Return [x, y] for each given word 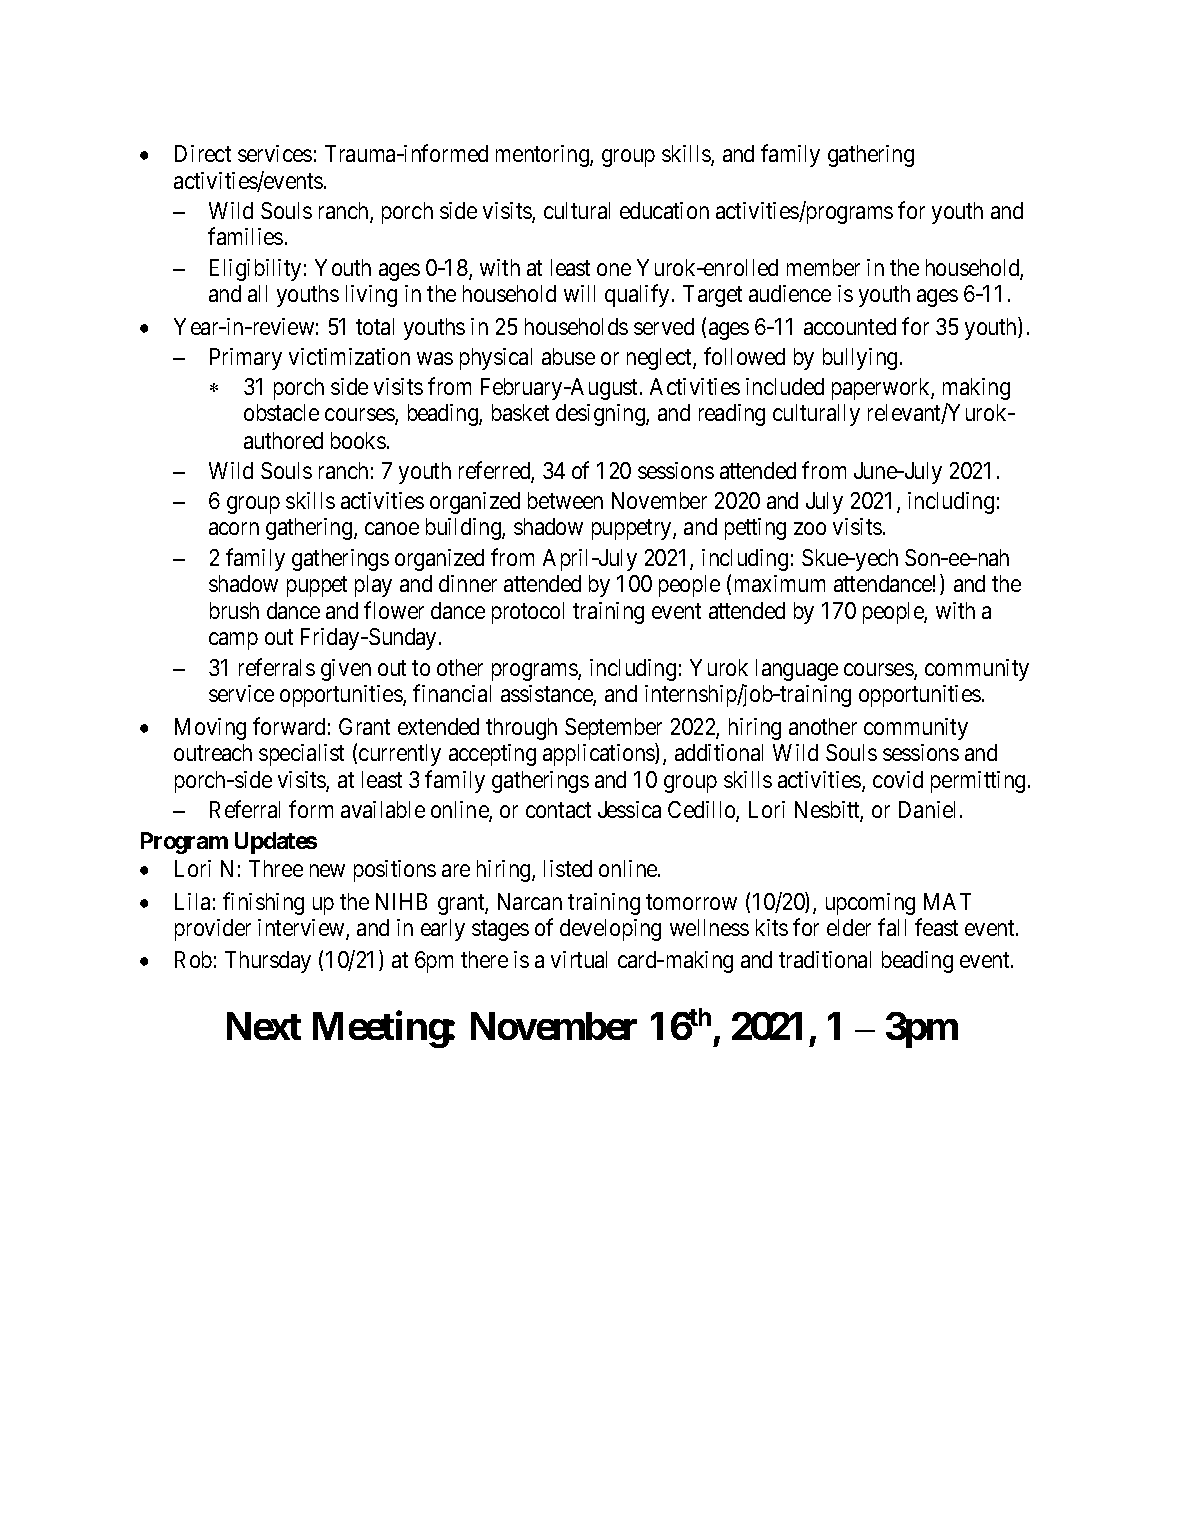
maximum [780, 583]
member [823, 267]
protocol [528, 613]
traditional [825, 959]
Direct [203, 153]
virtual [579, 959]
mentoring [543, 156]
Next [264, 1026]
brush [234, 610]
